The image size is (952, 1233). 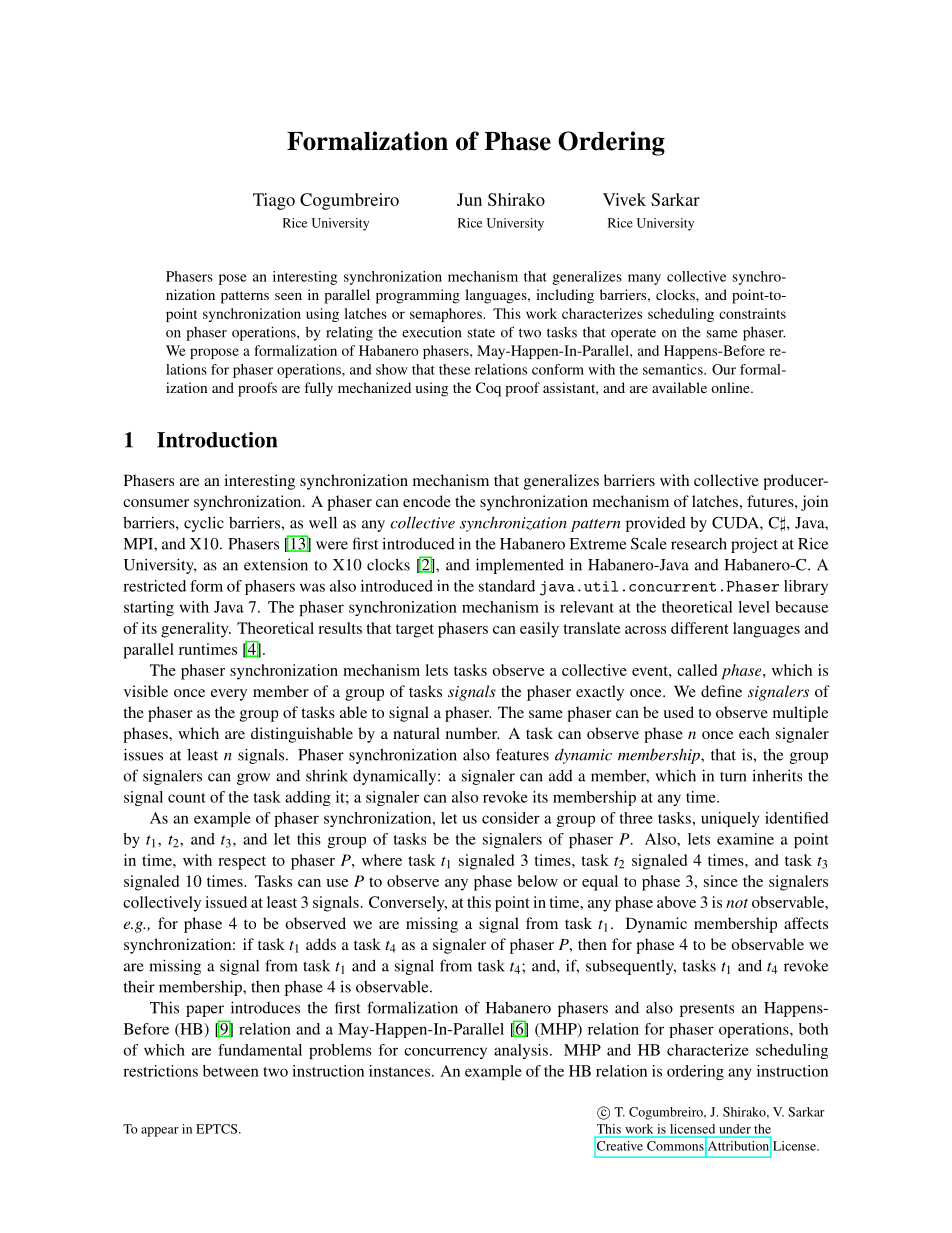 What do you see at coordinates (624, 199) in the screenshot?
I see `Vivek` at bounding box center [624, 199].
